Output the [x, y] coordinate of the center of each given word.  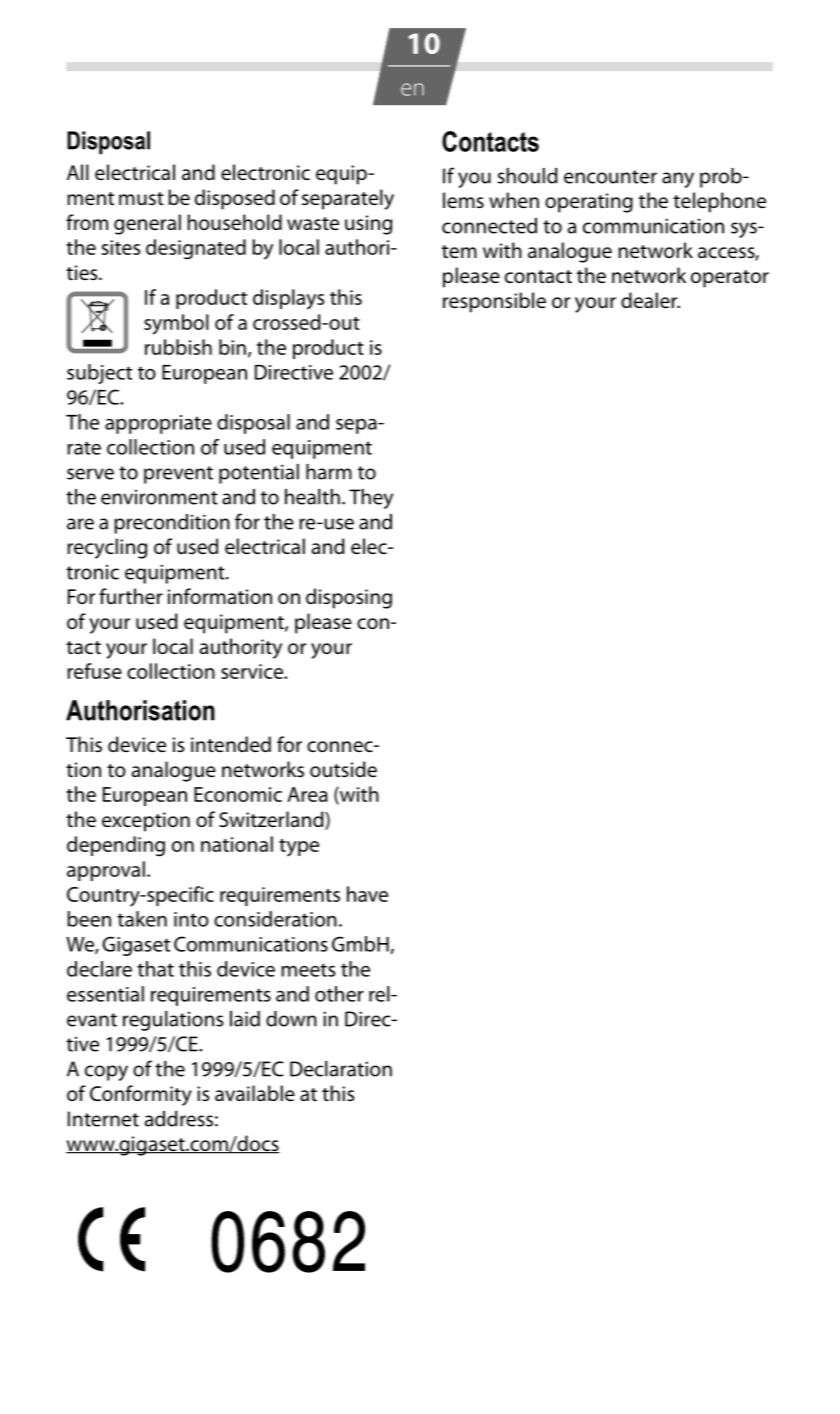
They [371, 499]
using [368, 225]
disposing [349, 598]
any [678, 180]
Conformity [141, 1095]
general [147, 224]
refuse [94, 671]
